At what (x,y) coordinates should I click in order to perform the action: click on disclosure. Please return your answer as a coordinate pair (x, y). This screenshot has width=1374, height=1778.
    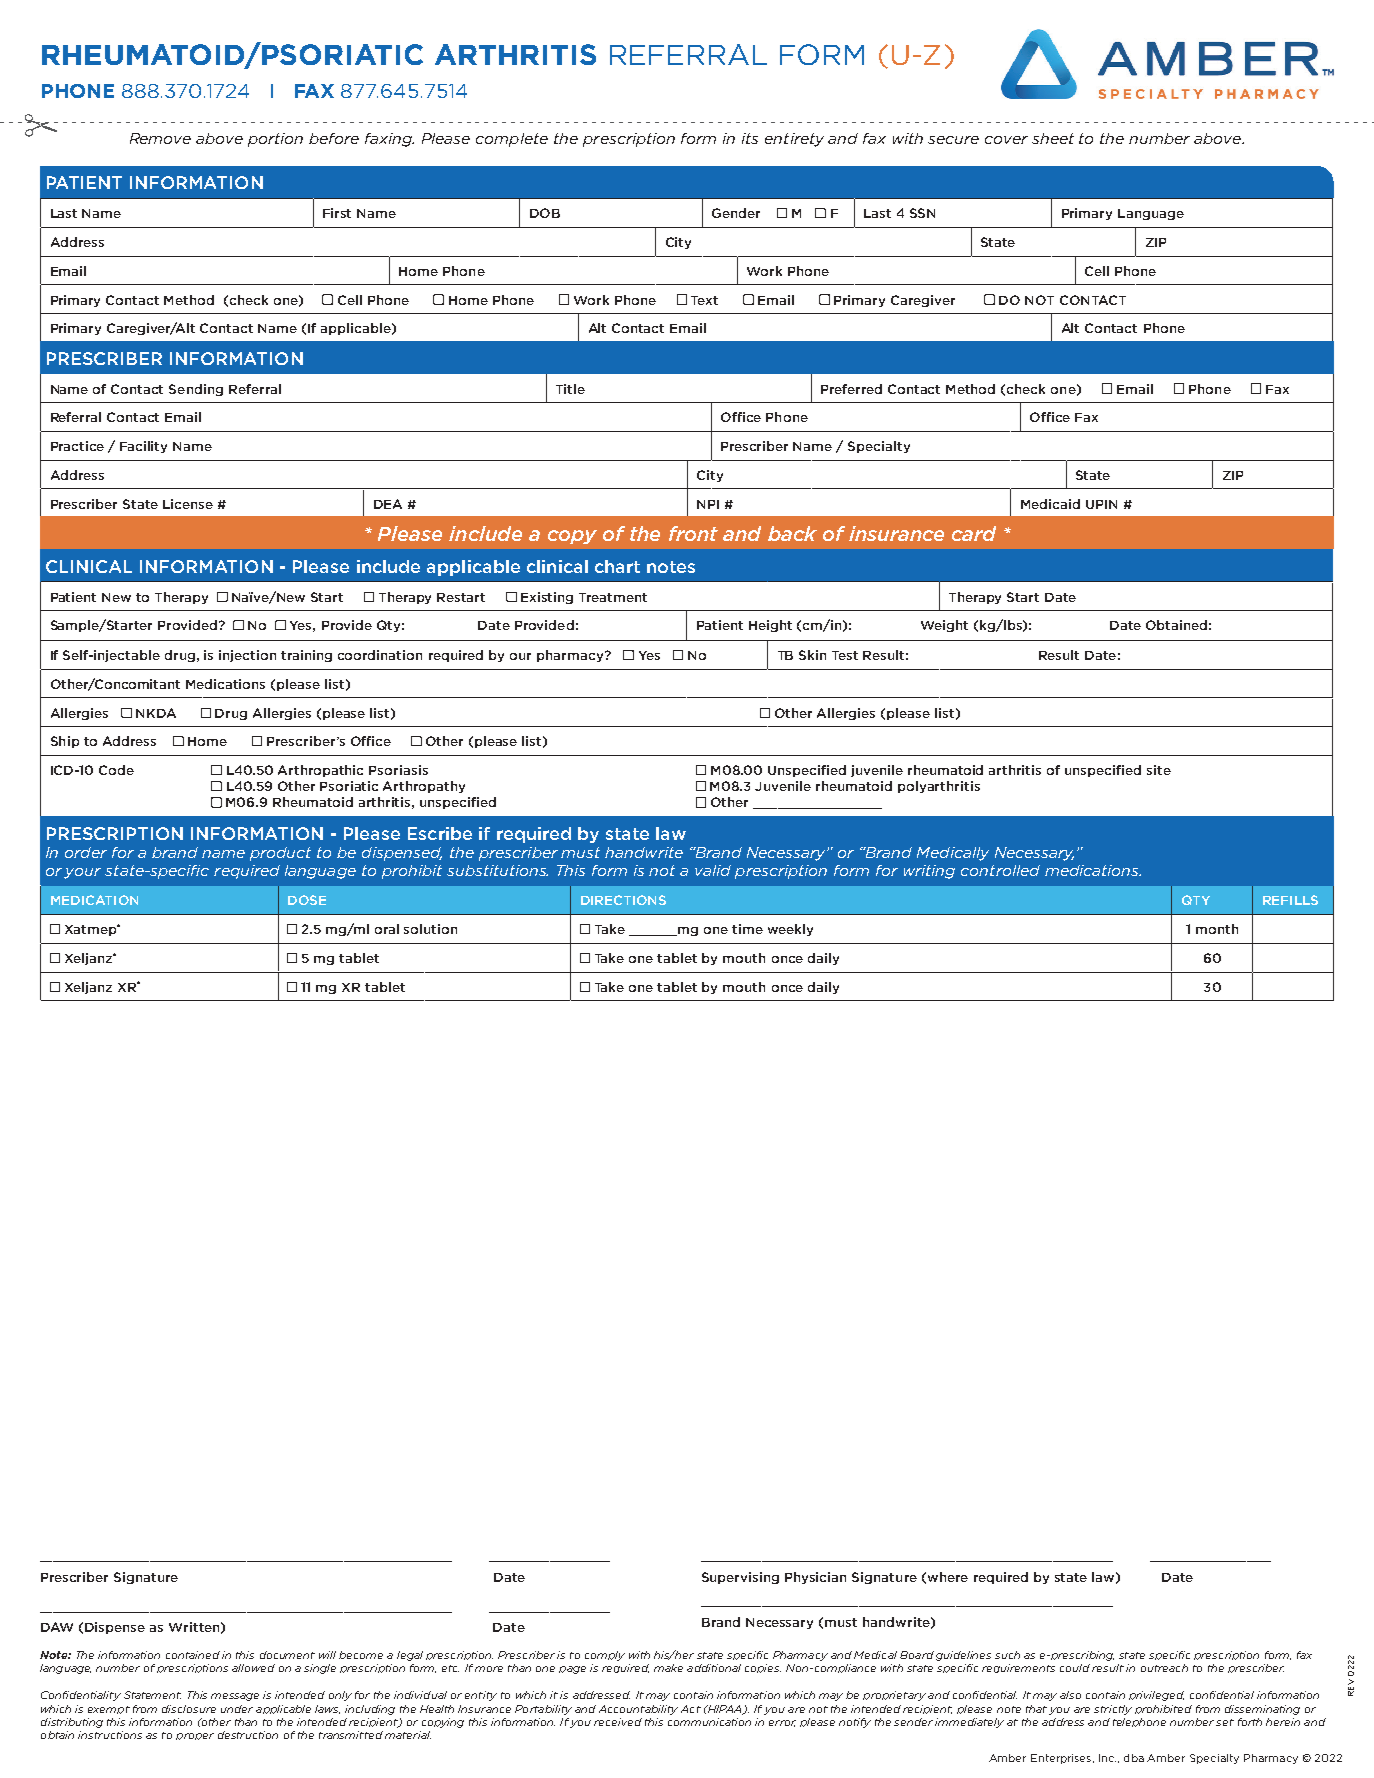
    Looking at the image, I should click on (189, 1709).
